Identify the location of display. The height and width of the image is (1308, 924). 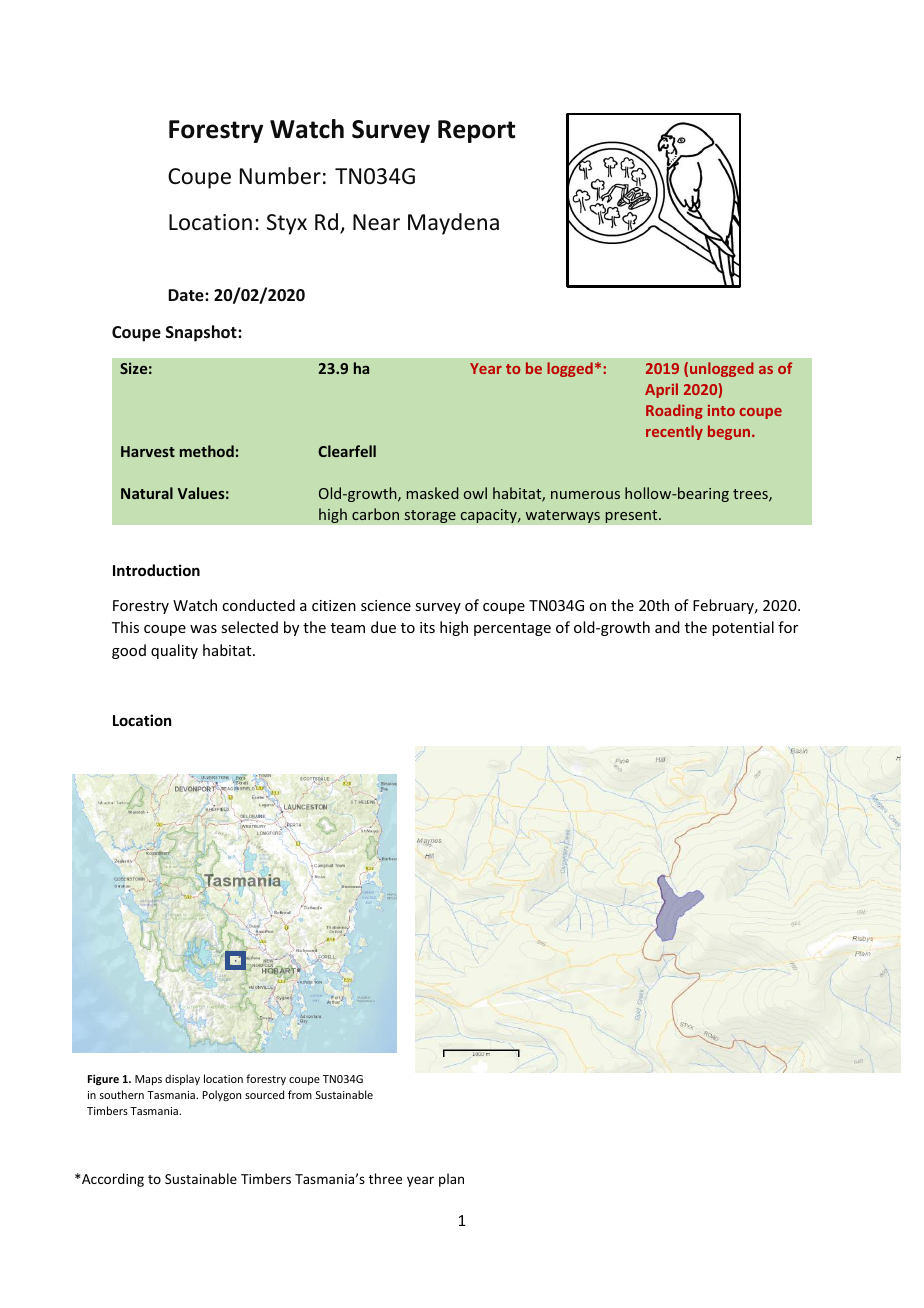
(182, 1079).
